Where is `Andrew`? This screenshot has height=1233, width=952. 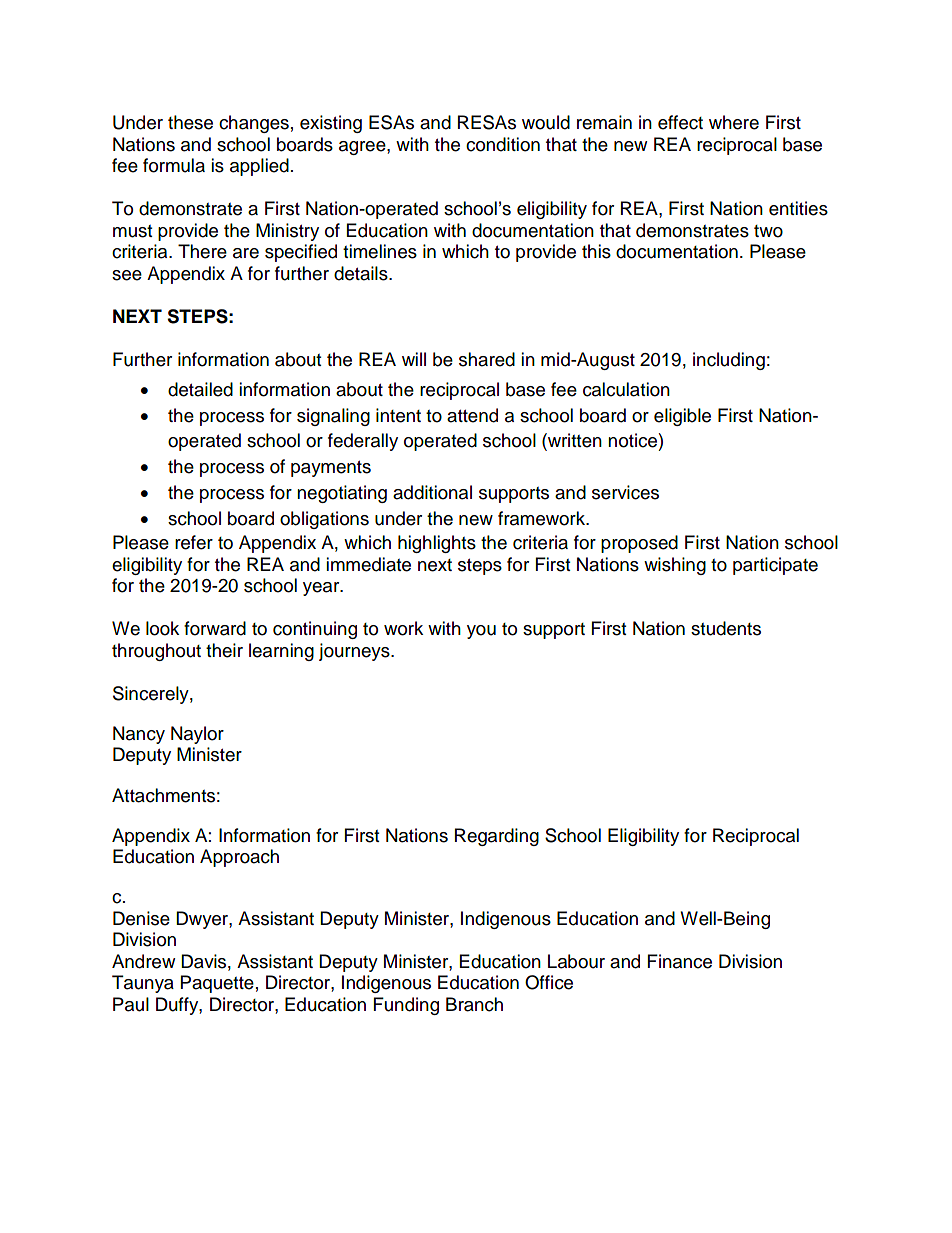 Andrew is located at coordinates (143, 961).
